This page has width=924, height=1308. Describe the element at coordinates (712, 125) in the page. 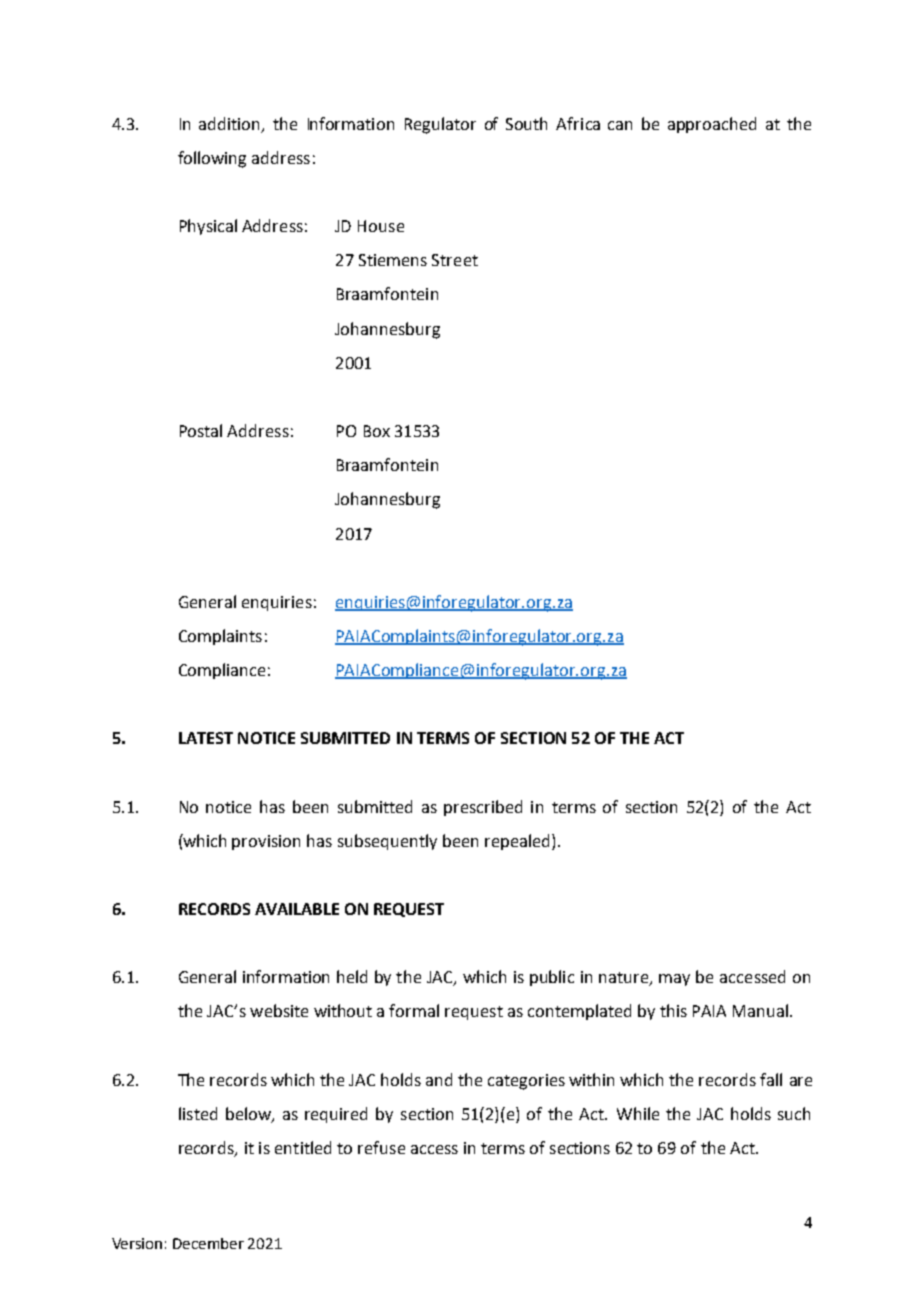

I see `approached` at that location.
